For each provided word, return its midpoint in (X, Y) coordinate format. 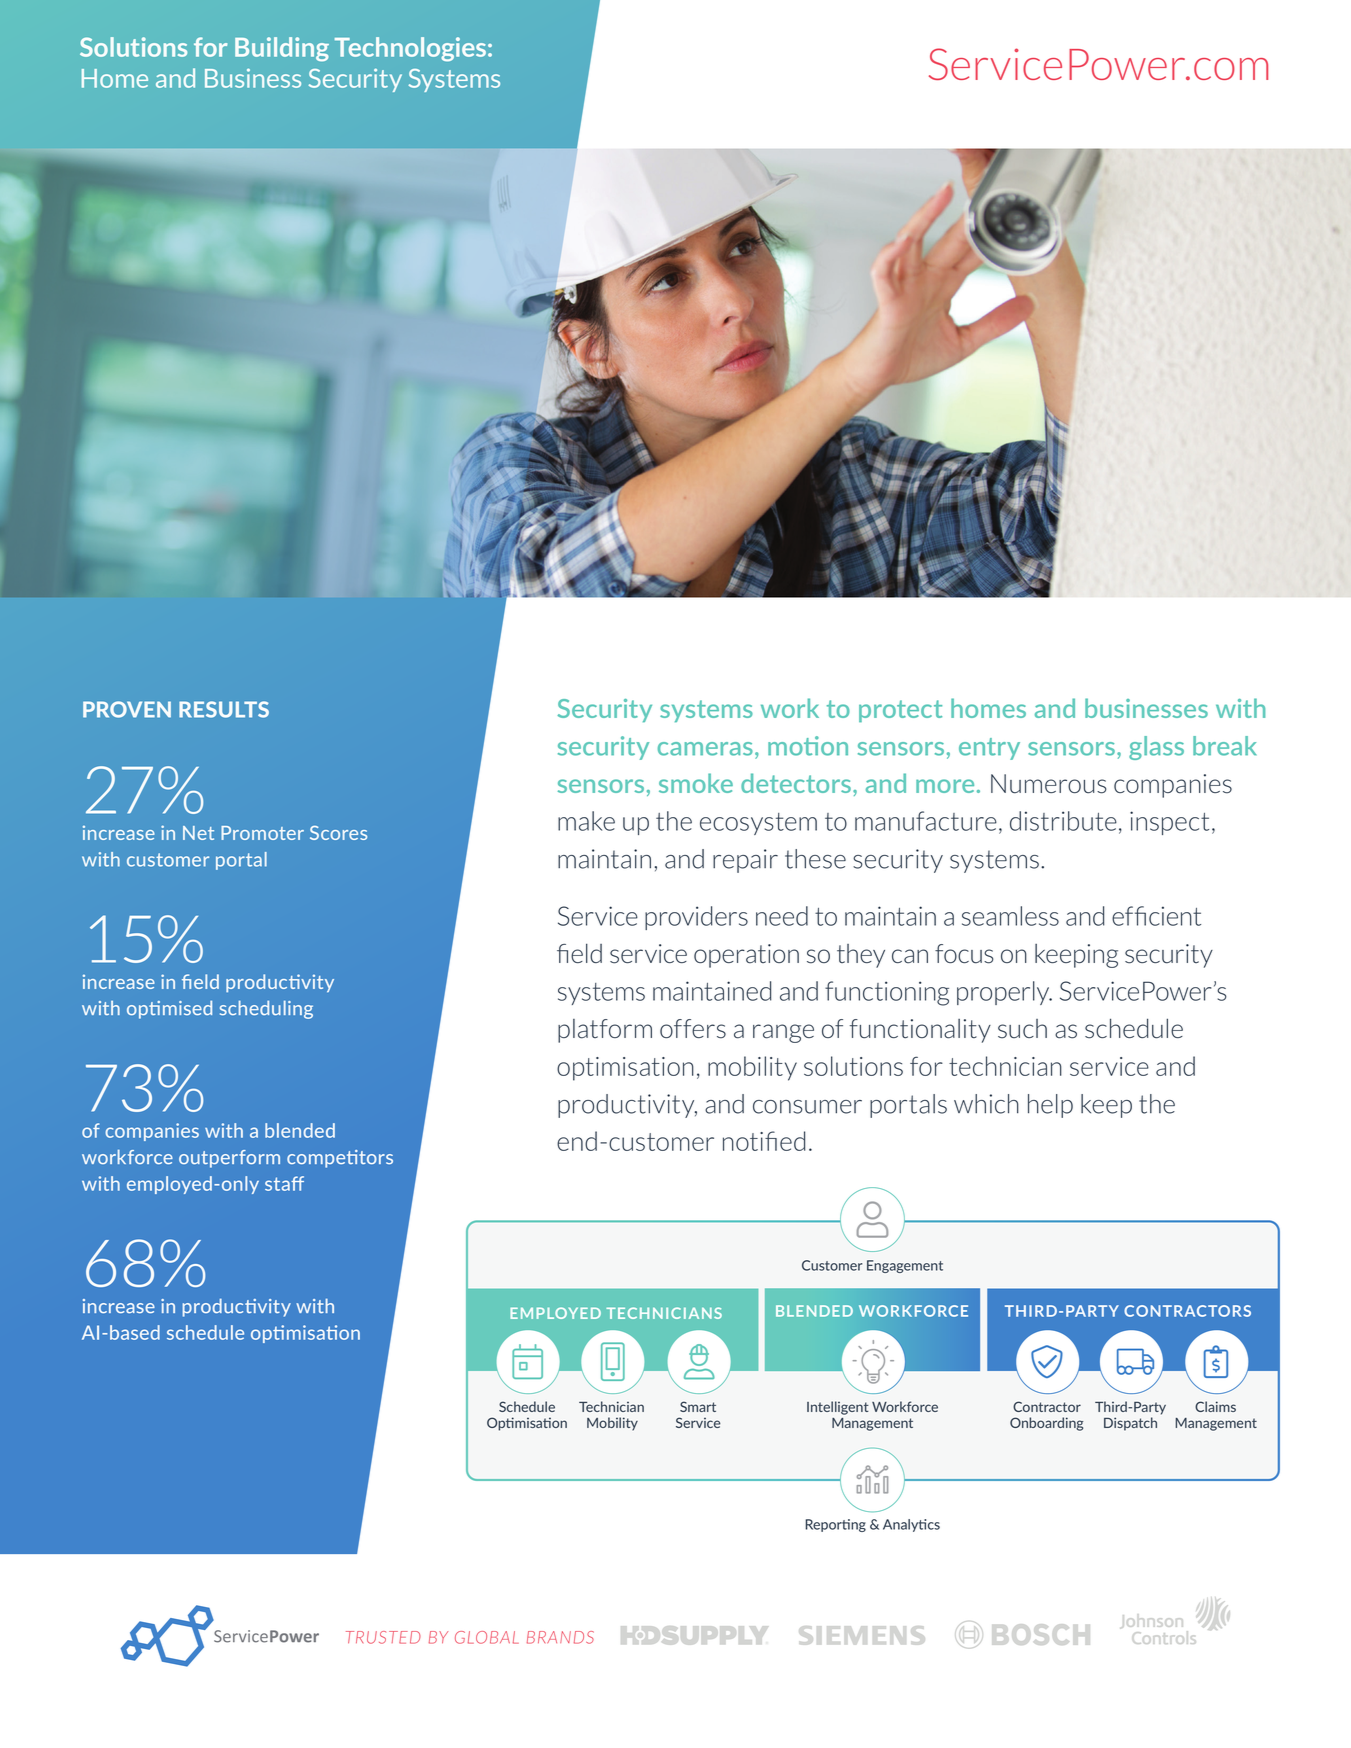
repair (745, 861)
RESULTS (224, 709)
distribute (1063, 821)
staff (284, 1183)
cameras (705, 749)
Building (282, 49)
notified (764, 1141)
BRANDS (560, 1637)
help (1050, 1106)
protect (900, 711)
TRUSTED (383, 1637)
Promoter (262, 833)
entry (989, 749)
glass (1156, 748)
